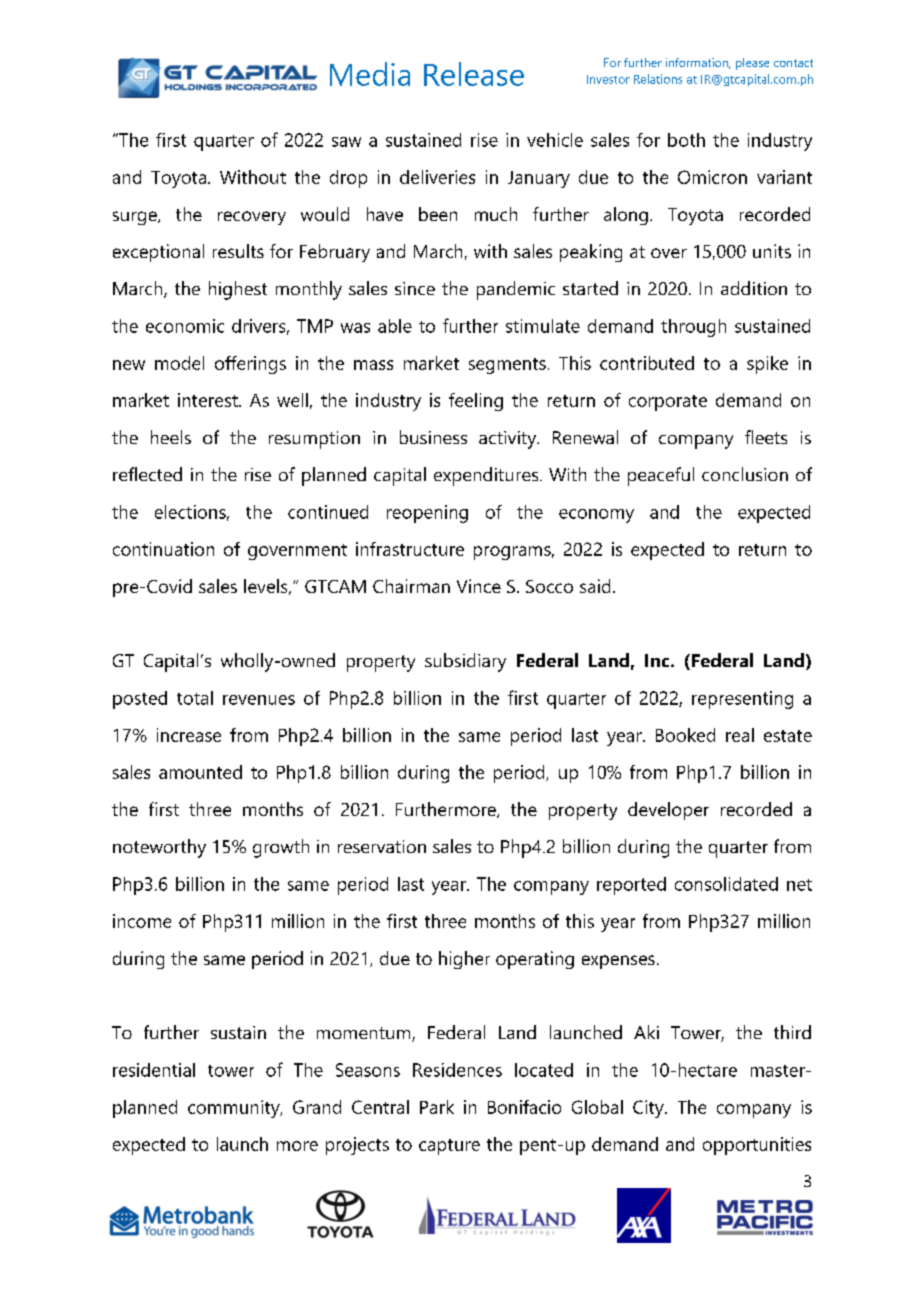 The height and width of the document is (1308, 924). Describe the element at coordinates (752, 64) in the document. I see `please` at that location.
